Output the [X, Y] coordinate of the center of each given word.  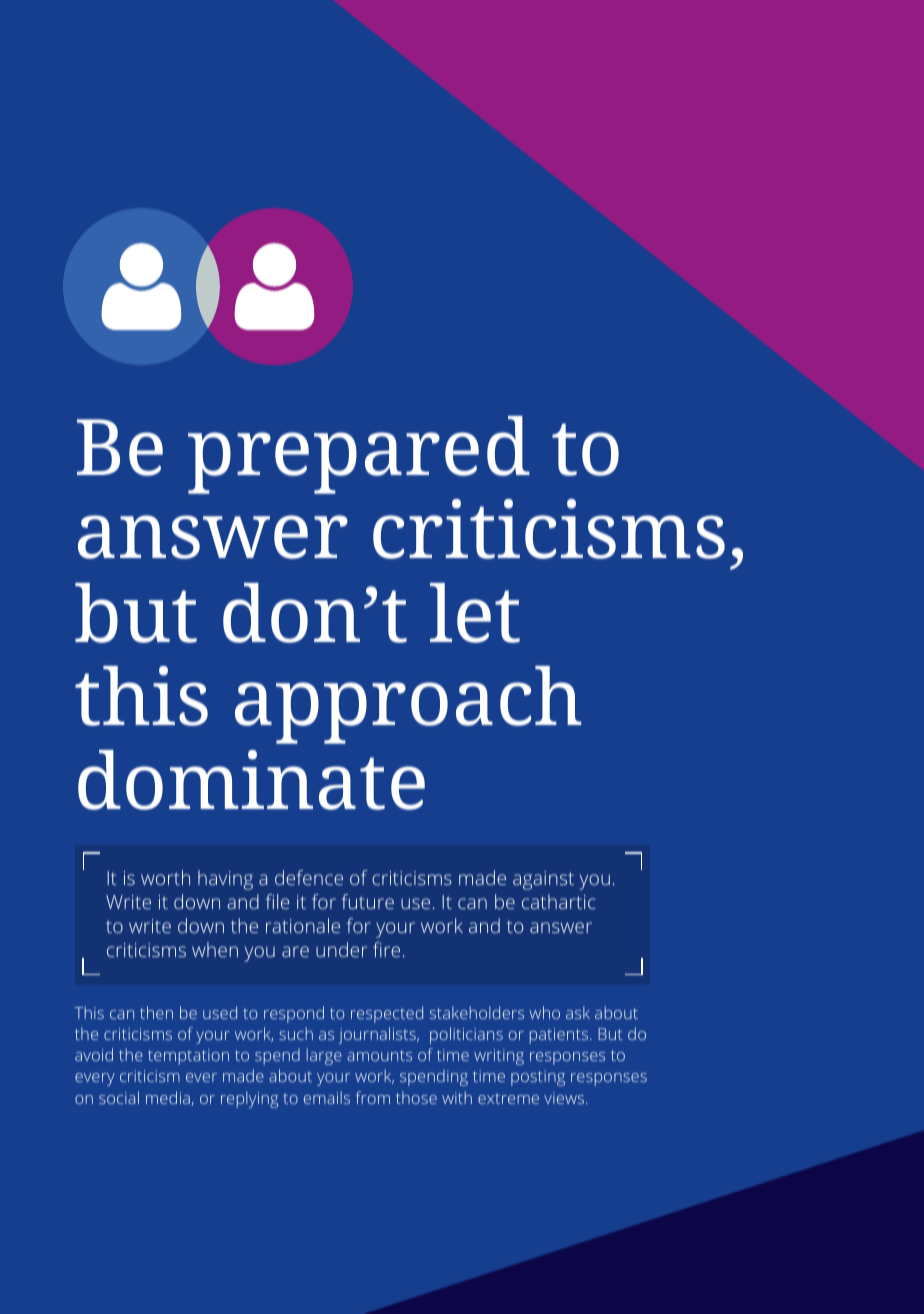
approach [408, 705]
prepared [359, 455]
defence [309, 877]
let [475, 613]
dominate [251, 780]
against [543, 880]
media [169, 1098]
